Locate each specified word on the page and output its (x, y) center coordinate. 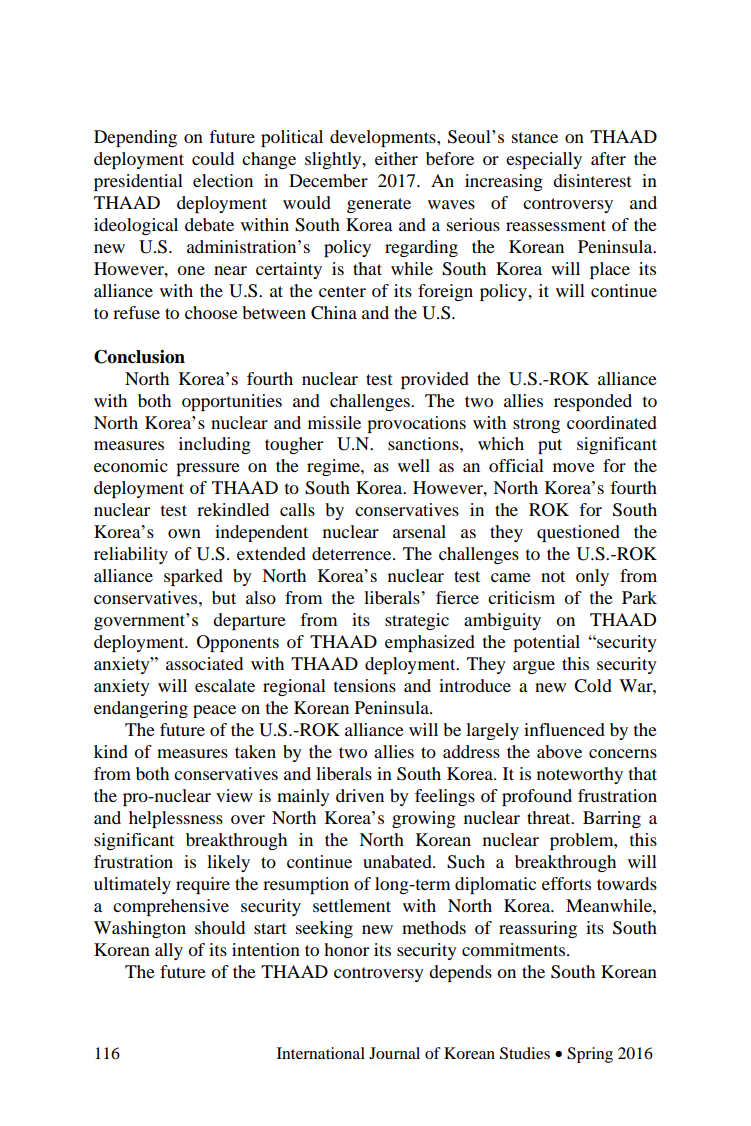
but (224, 597)
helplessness (176, 819)
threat (550, 817)
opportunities (232, 402)
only (592, 577)
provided (435, 380)
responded (593, 402)
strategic (417, 621)
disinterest (592, 180)
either (396, 158)
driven (360, 795)
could (213, 158)
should (220, 927)
